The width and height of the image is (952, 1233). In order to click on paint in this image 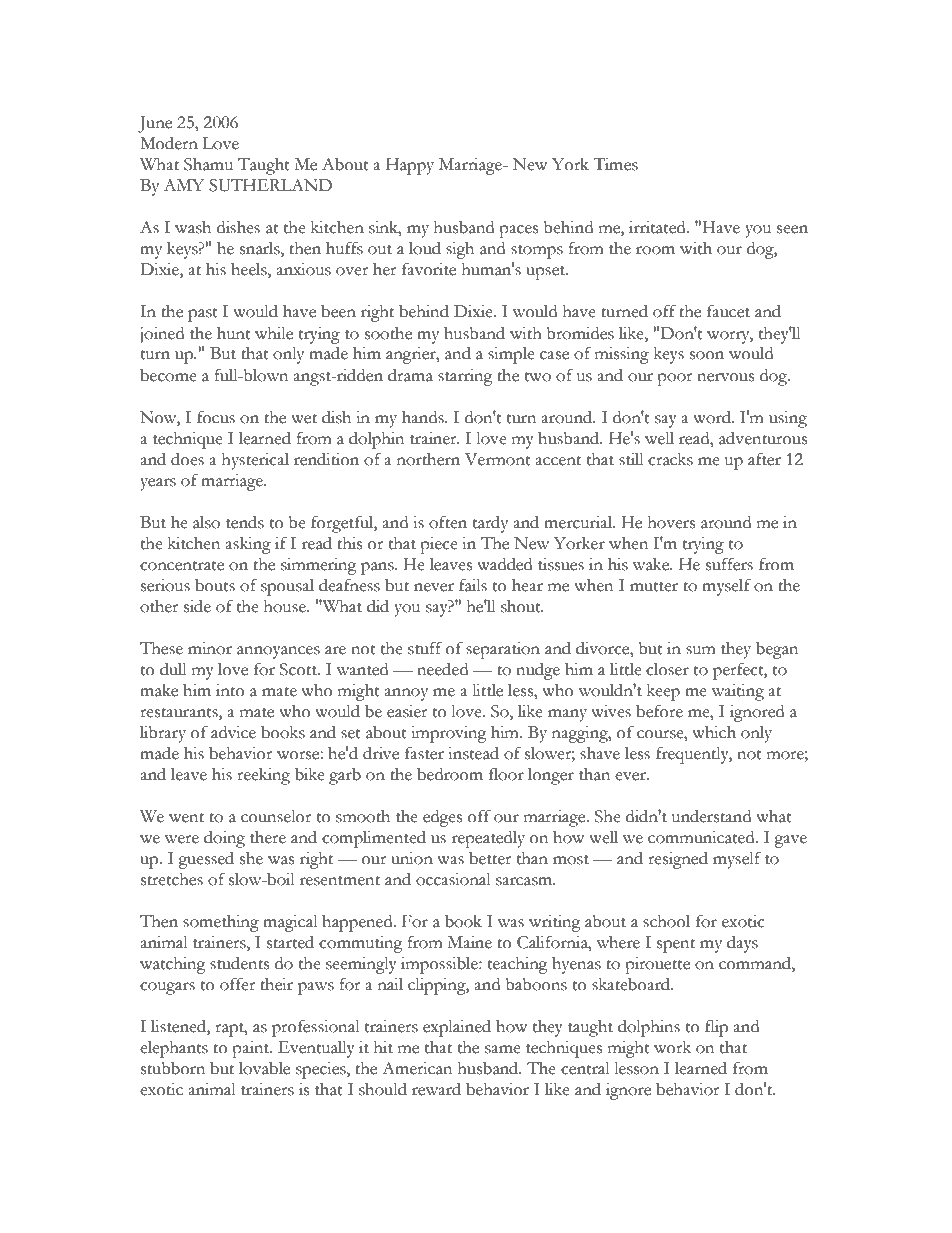, I will do `click(252, 1049)`.
